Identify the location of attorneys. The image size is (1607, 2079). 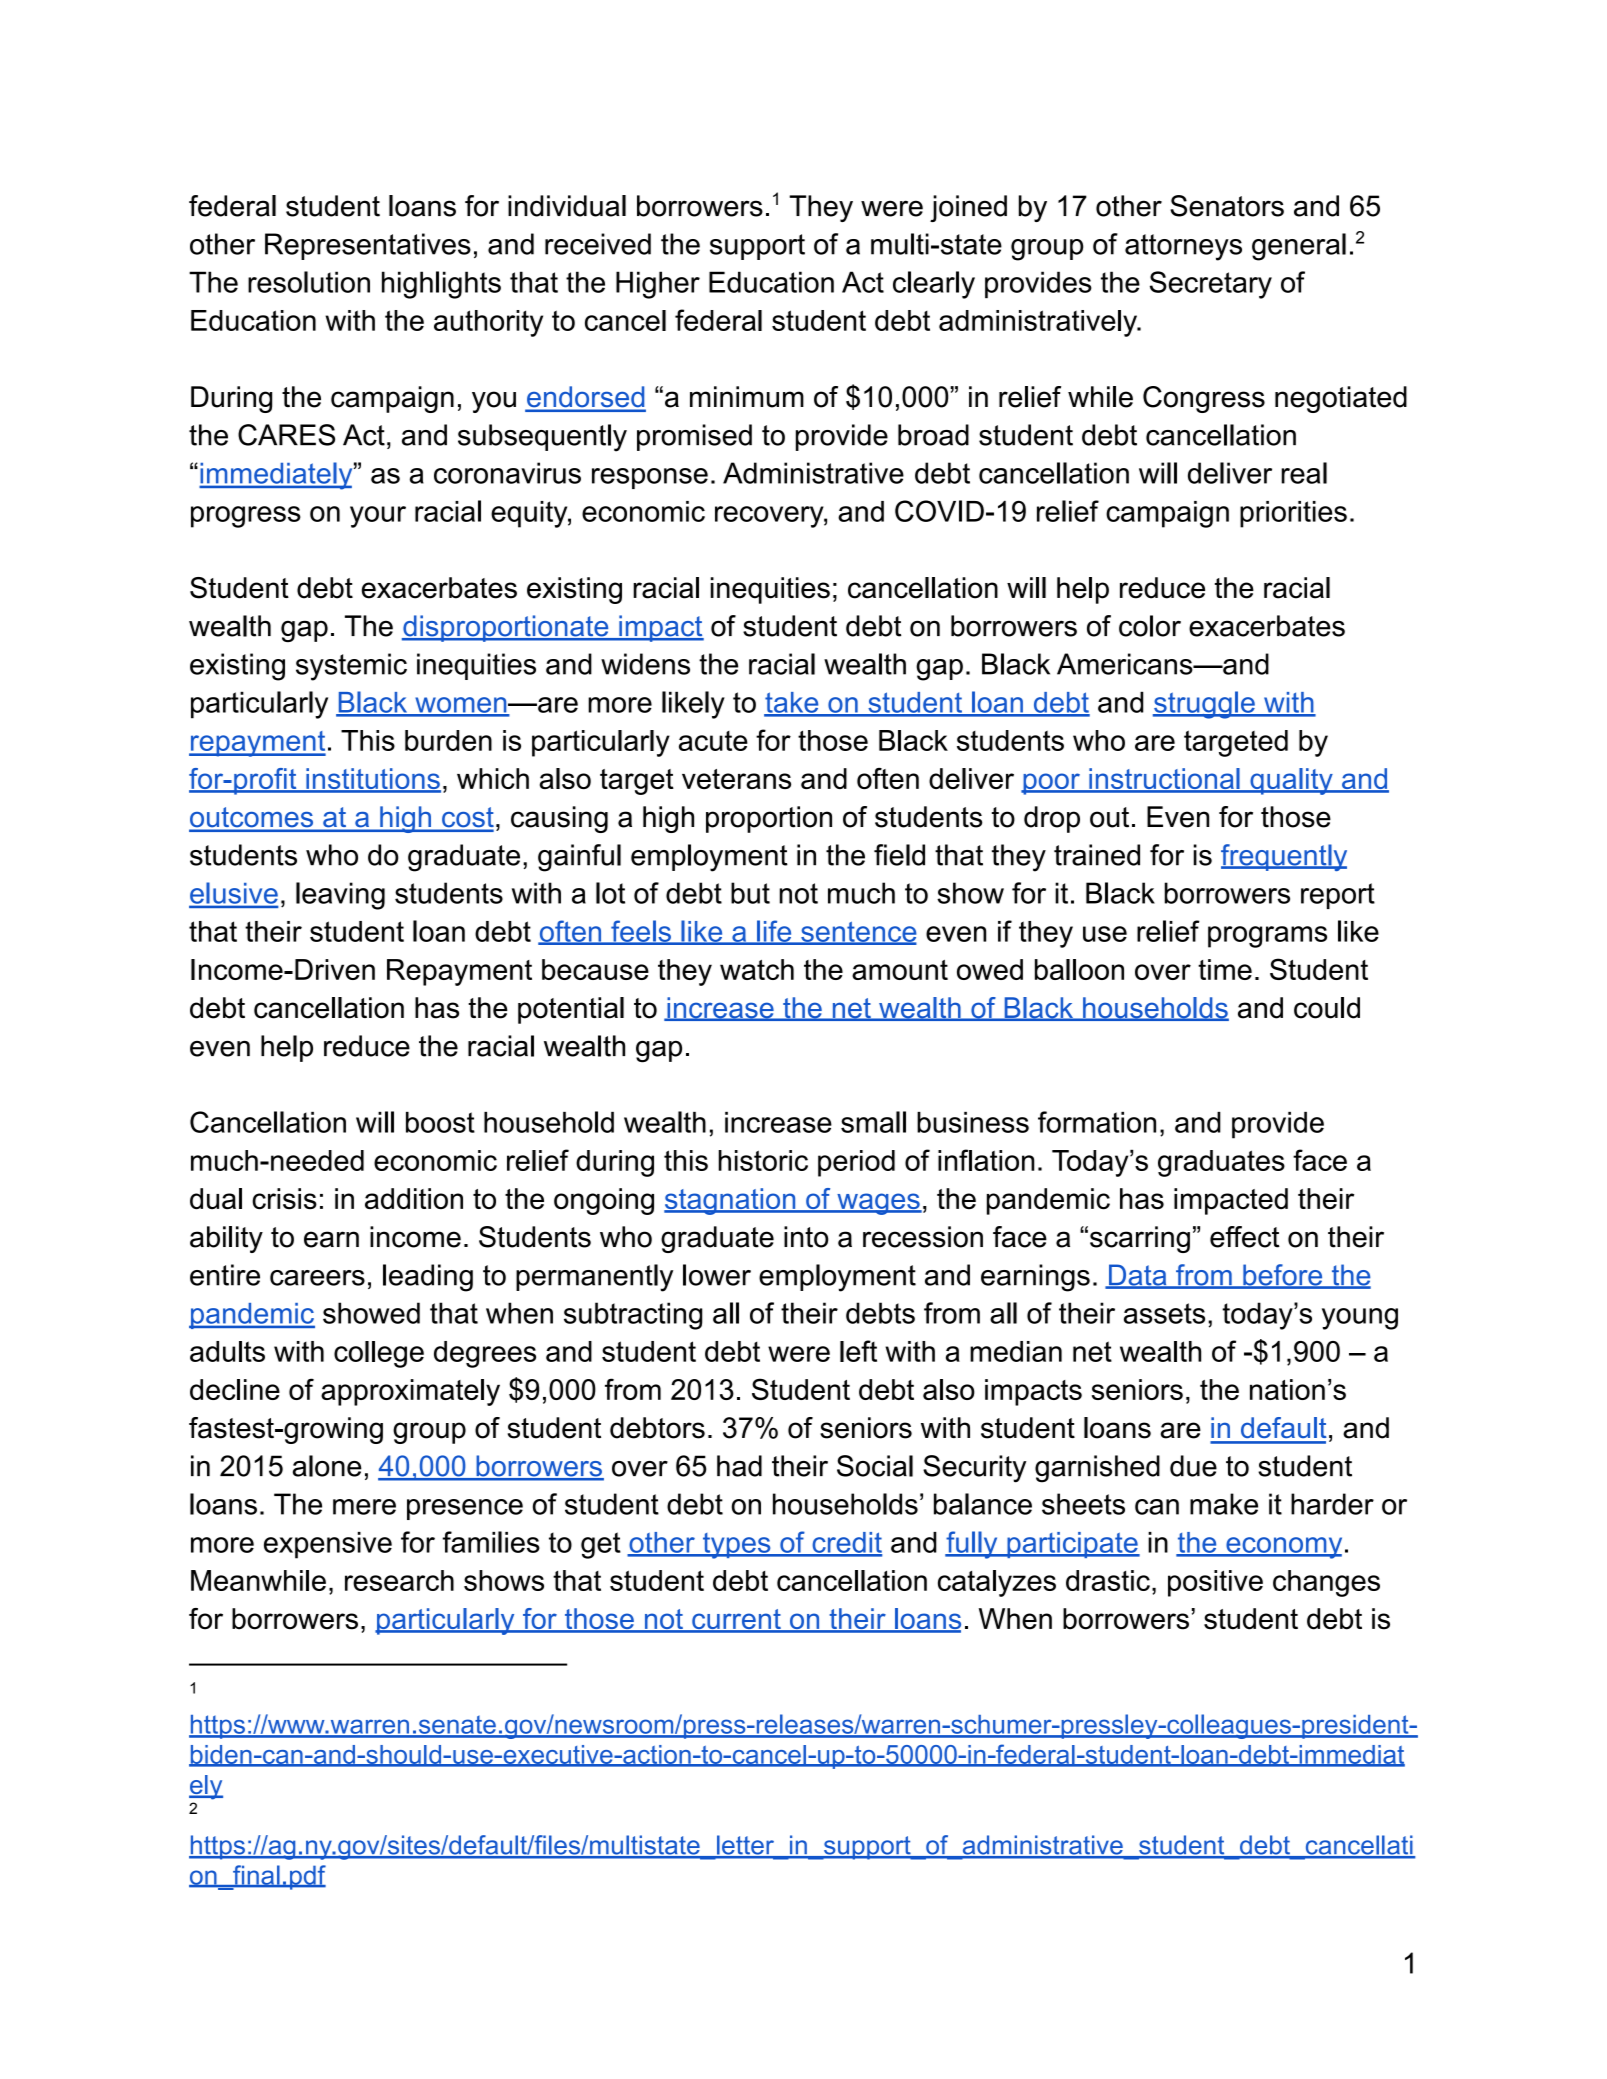
(1183, 247).
